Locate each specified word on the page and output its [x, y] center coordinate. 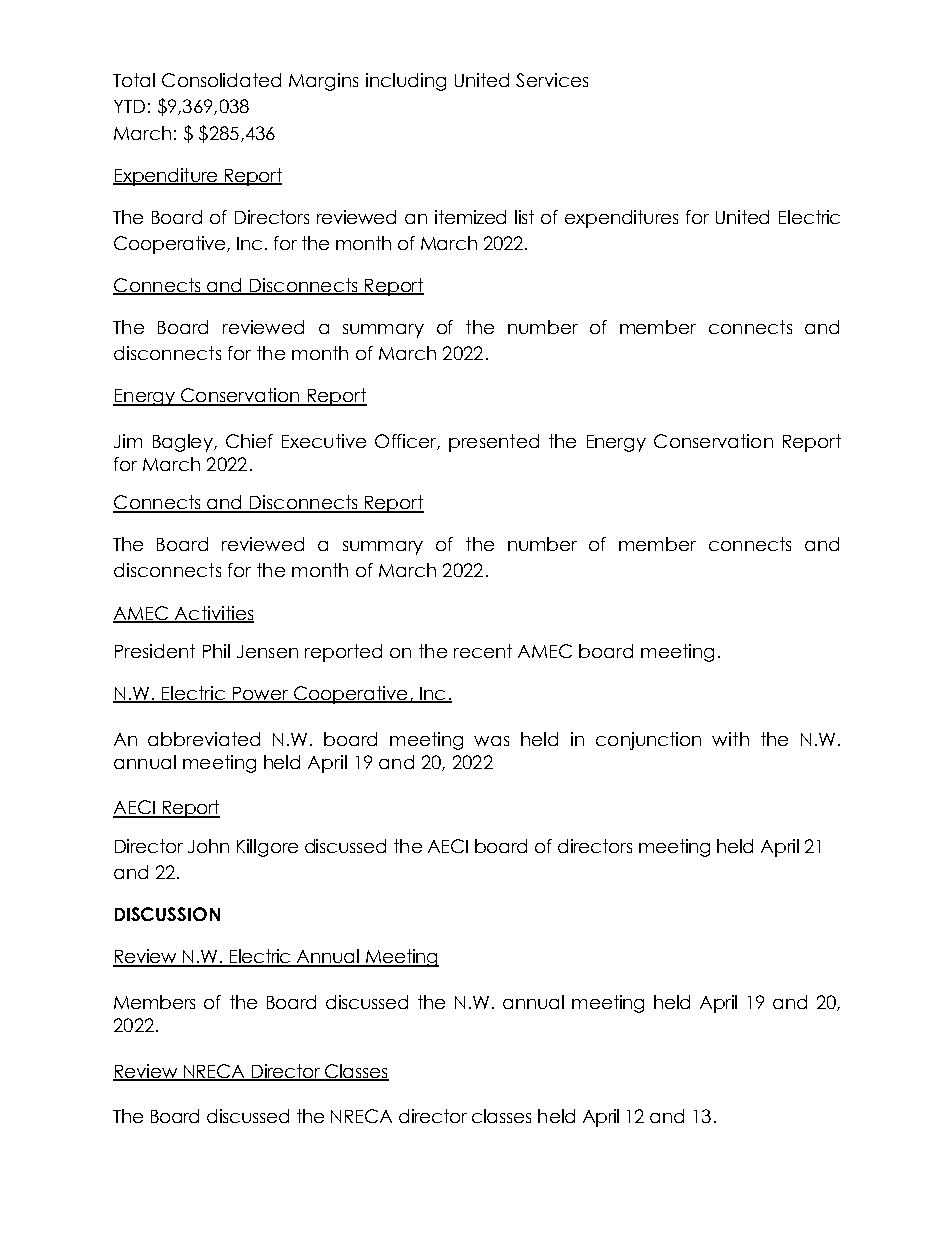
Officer [407, 442]
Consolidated [221, 80]
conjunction [648, 741]
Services [552, 80]
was [491, 741]
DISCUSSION [167, 914]
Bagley [184, 443]
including [406, 82]
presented [494, 443]
